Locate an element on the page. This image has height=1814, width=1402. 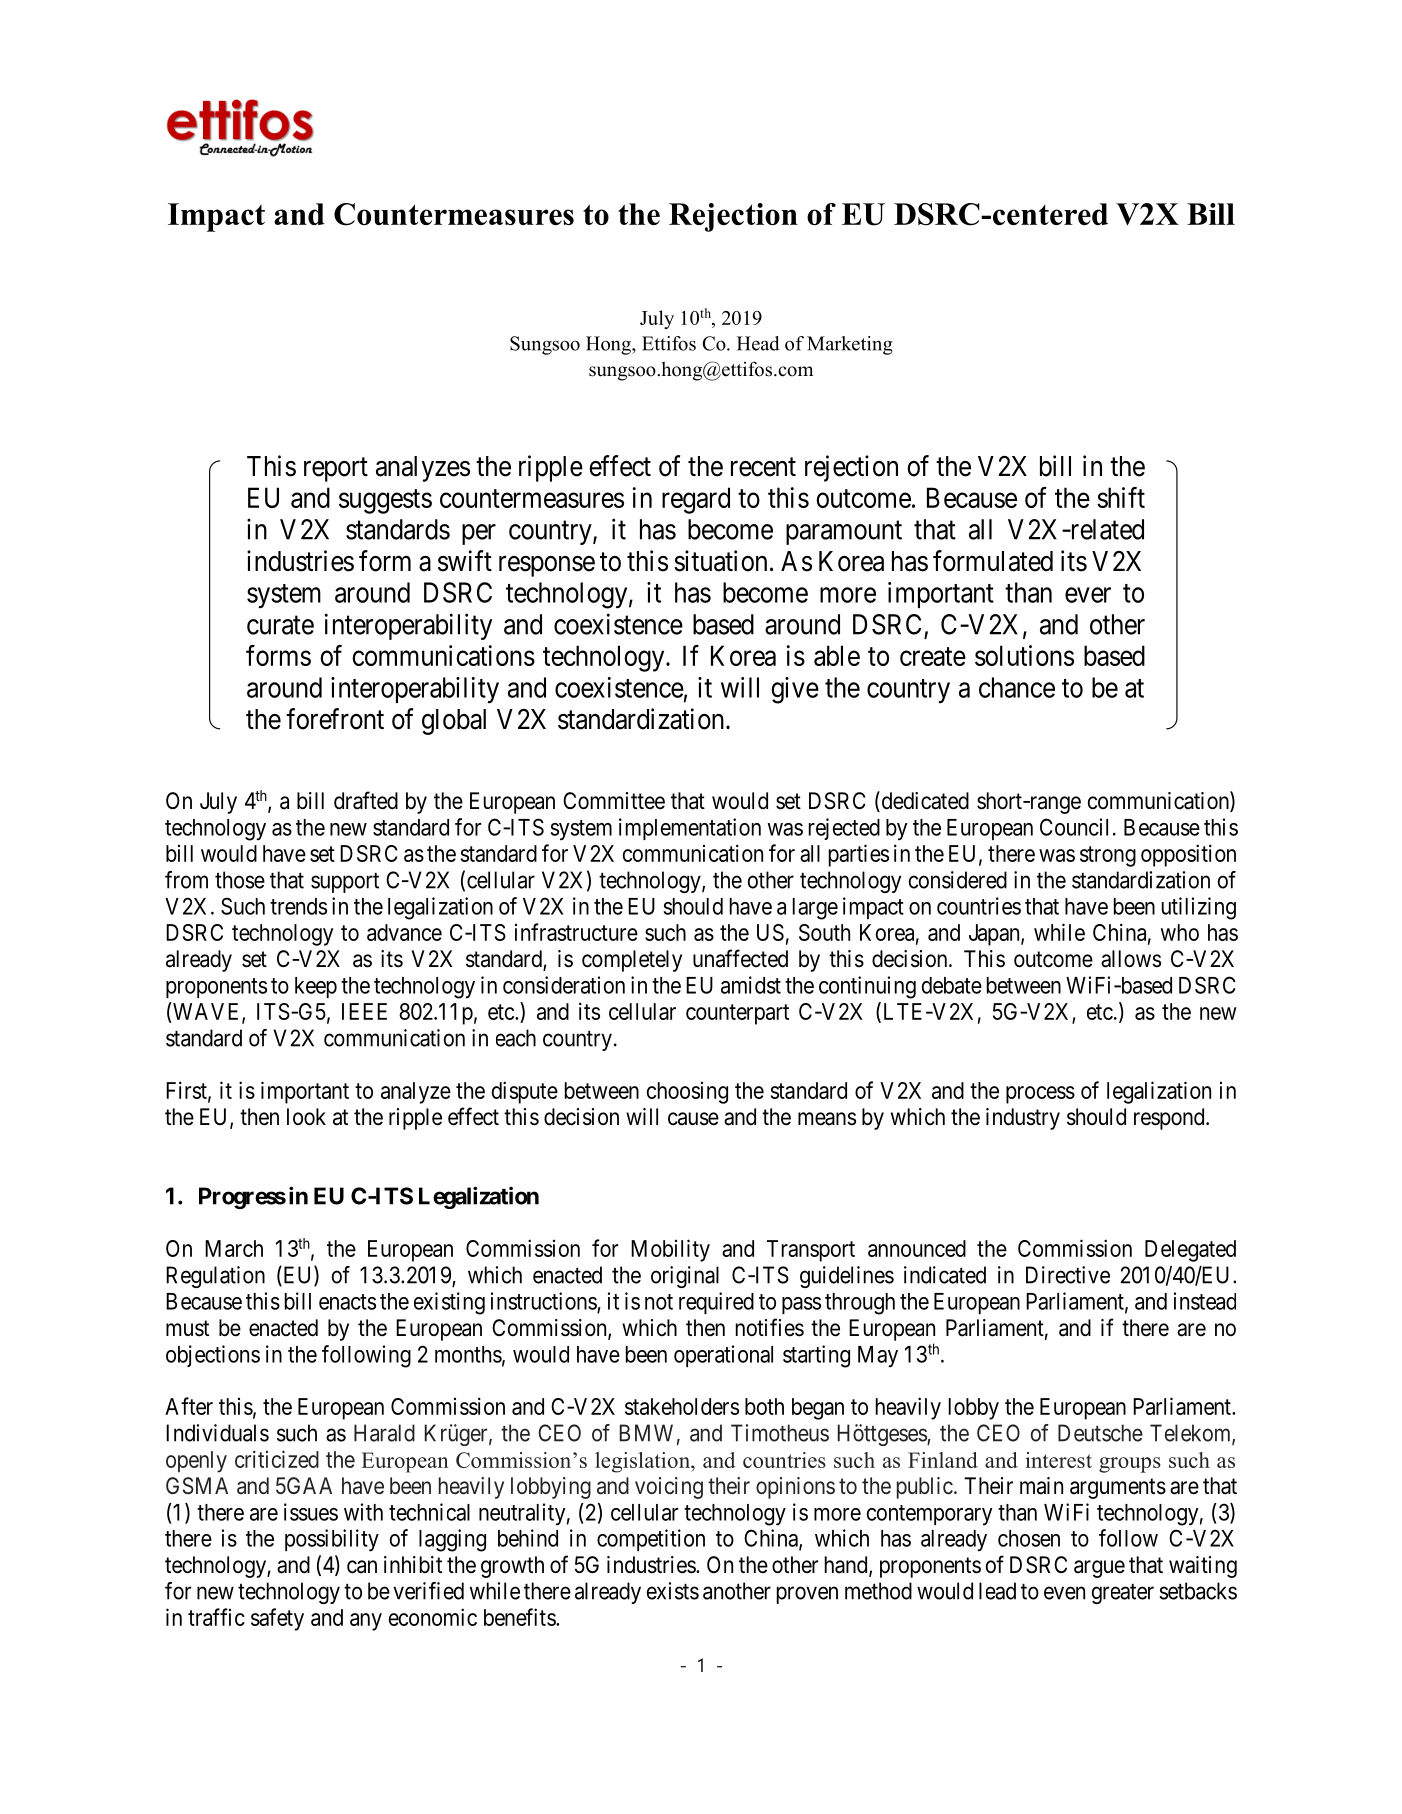
can is located at coordinates (362, 1567).
